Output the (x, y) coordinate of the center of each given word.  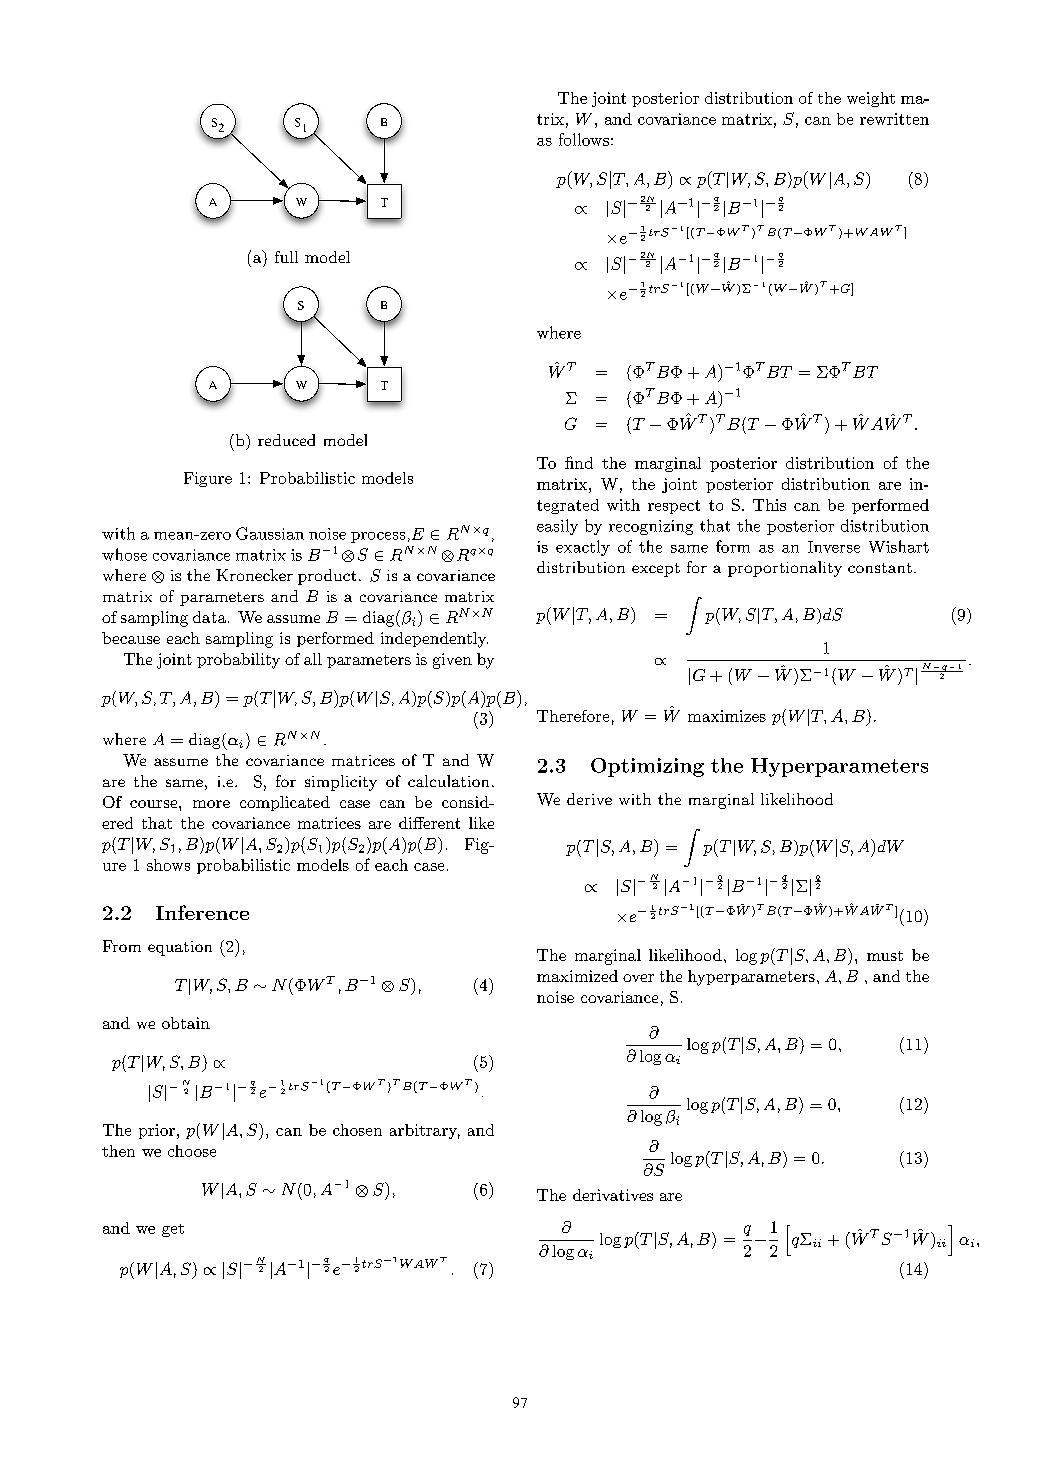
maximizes (727, 716)
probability (238, 661)
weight (871, 99)
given (452, 661)
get (173, 1230)
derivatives (613, 1195)
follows (584, 139)
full (286, 257)
